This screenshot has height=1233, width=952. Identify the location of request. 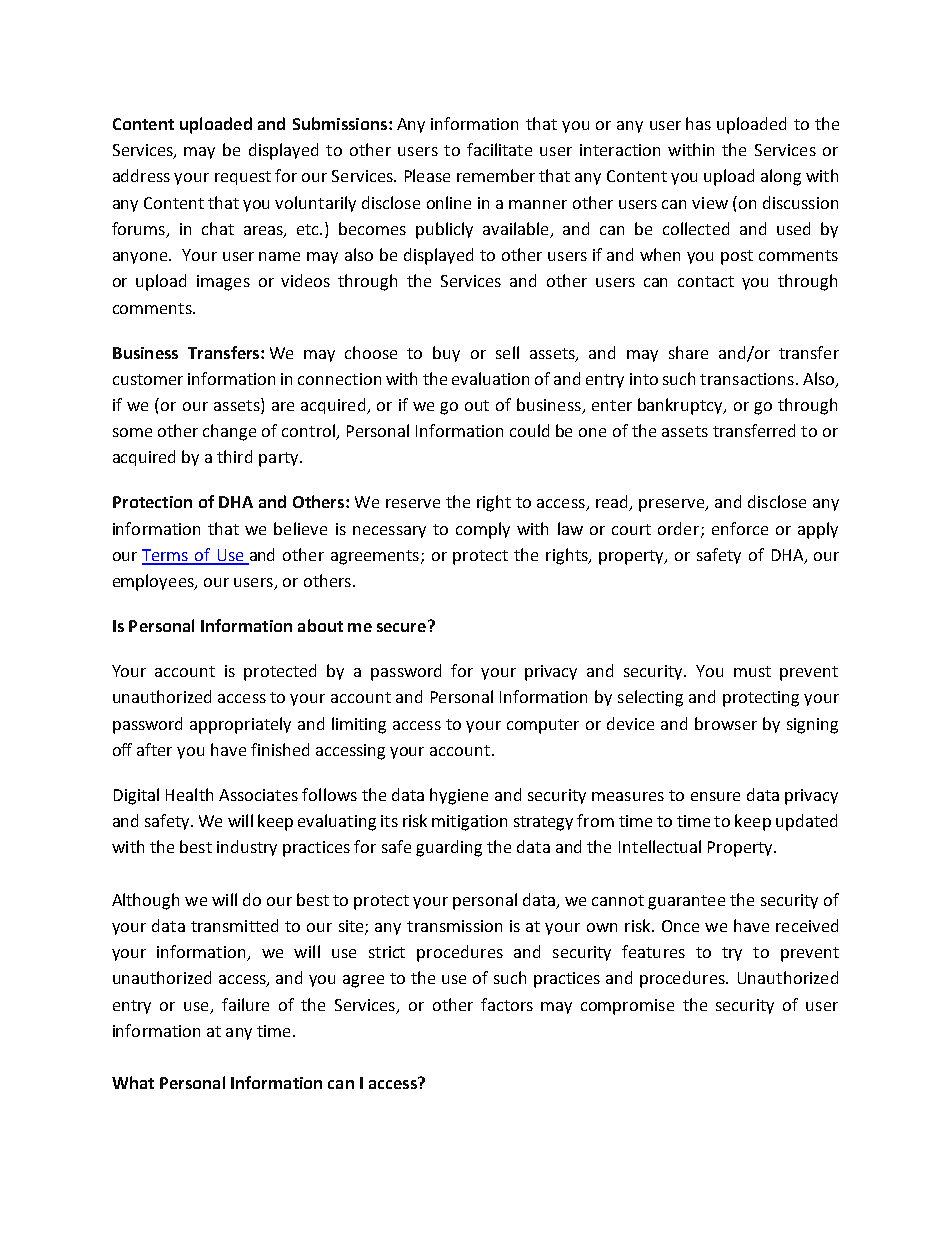
(243, 178).
